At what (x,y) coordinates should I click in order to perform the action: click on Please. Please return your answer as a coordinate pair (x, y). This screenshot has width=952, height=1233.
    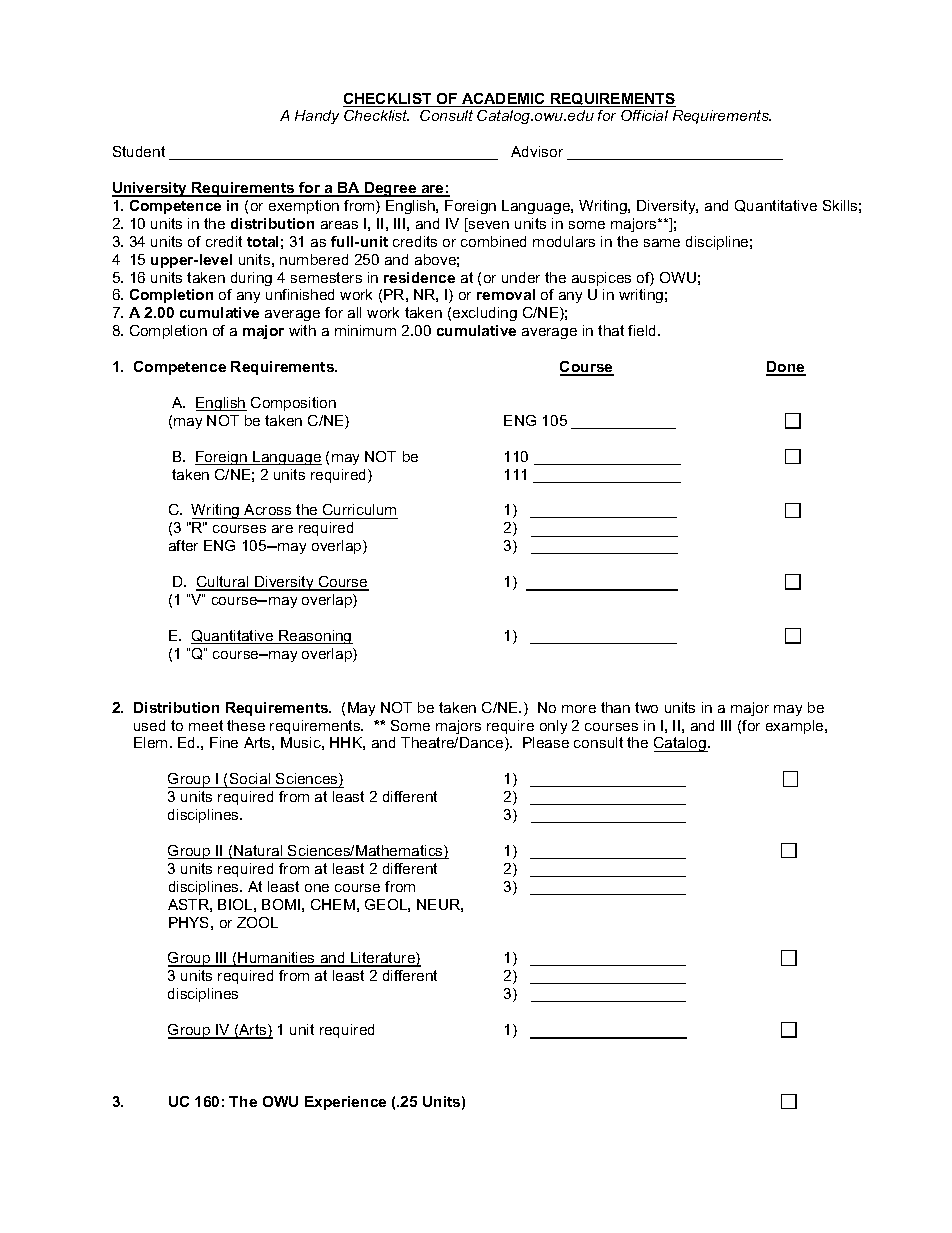
    Looking at the image, I should click on (546, 742).
